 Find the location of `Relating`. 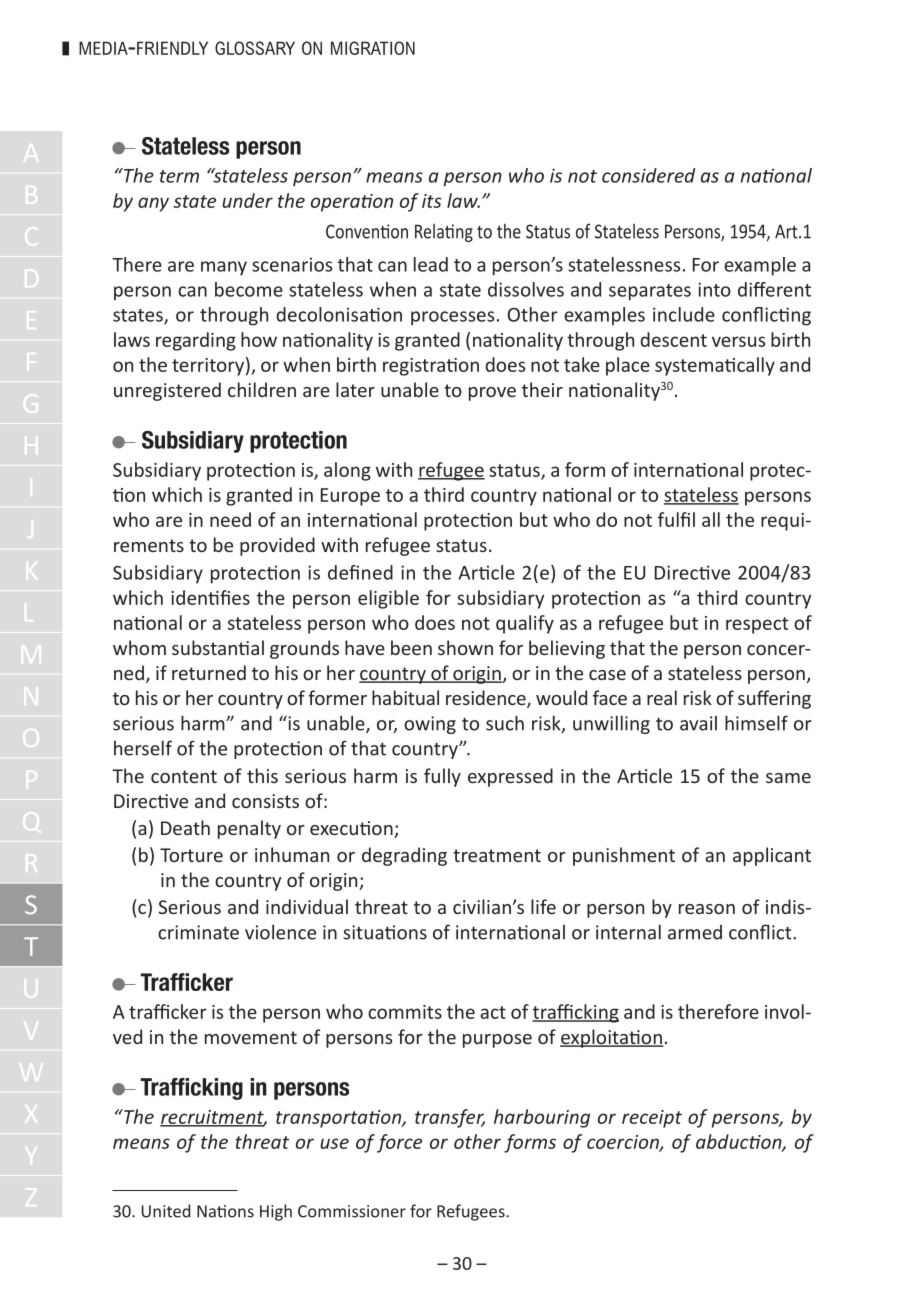

Relating is located at coordinates (444, 233).
